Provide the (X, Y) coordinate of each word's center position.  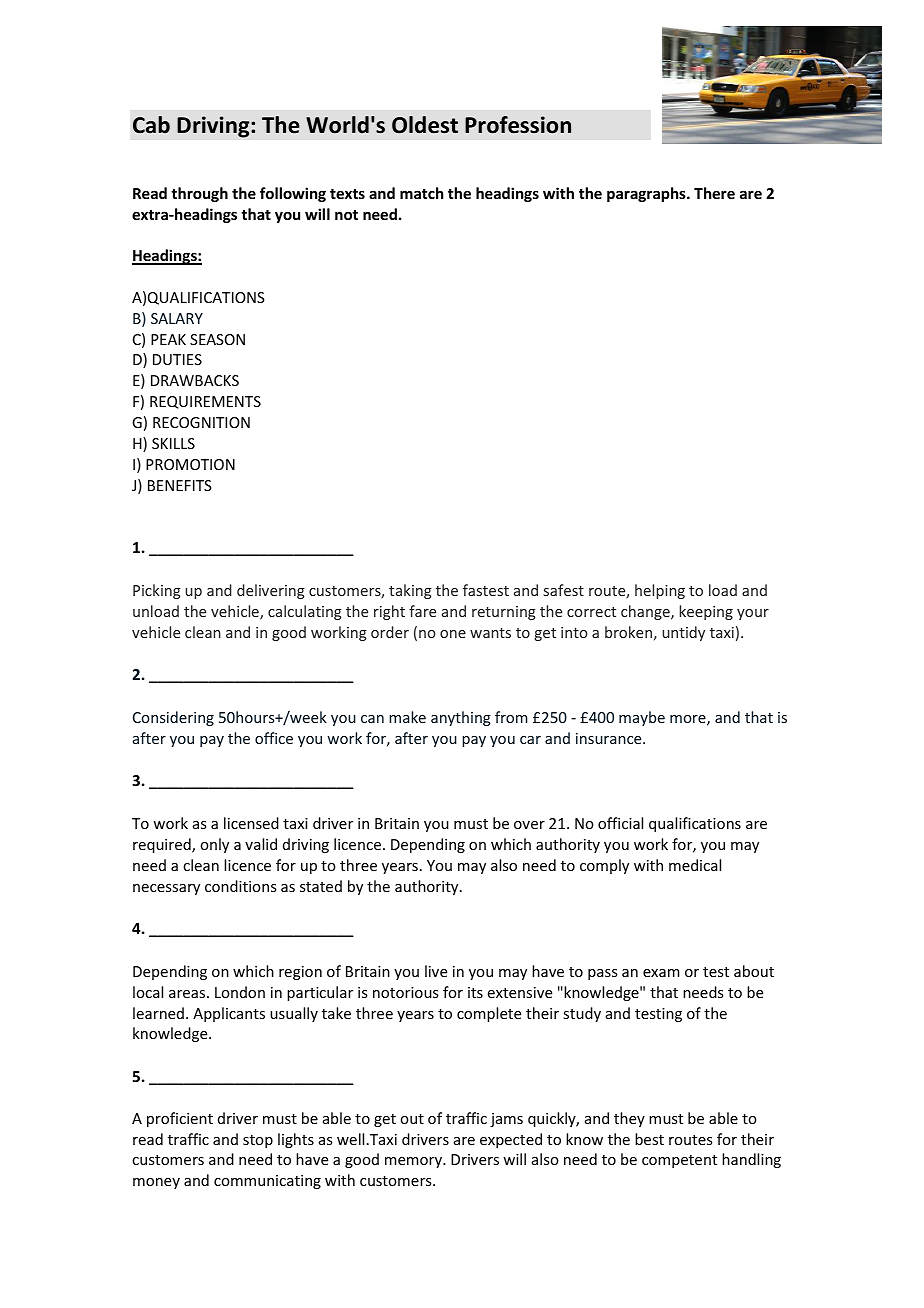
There (714, 193)
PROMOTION (190, 464)
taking (410, 591)
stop (258, 1141)
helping (660, 591)
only (214, 845)
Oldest (425, 125)
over (529, 825)
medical (695, 865)
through (199, 194)
